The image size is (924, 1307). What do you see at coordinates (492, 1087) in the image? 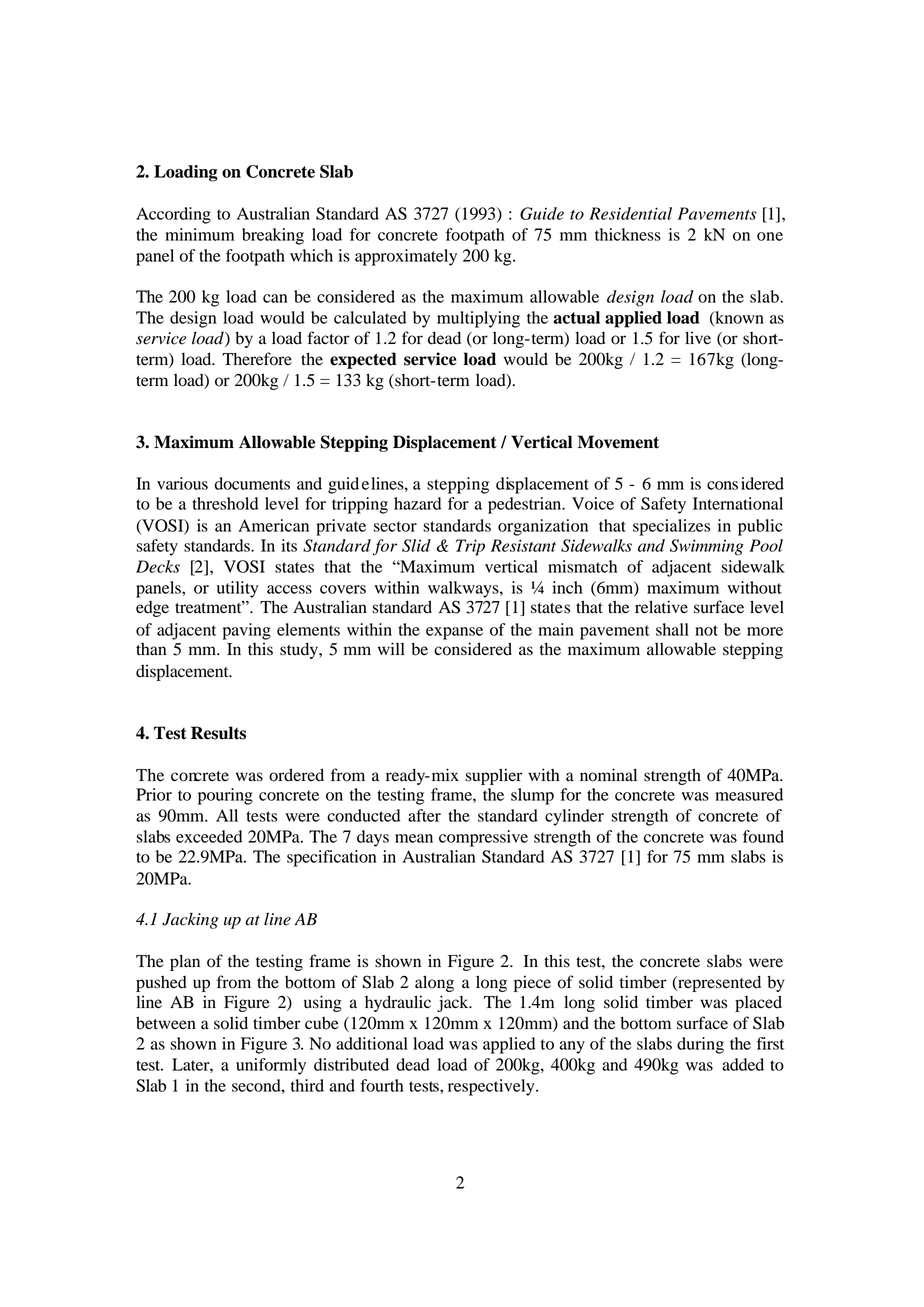
I see `respectively` at bounding box center [492, 1087].
